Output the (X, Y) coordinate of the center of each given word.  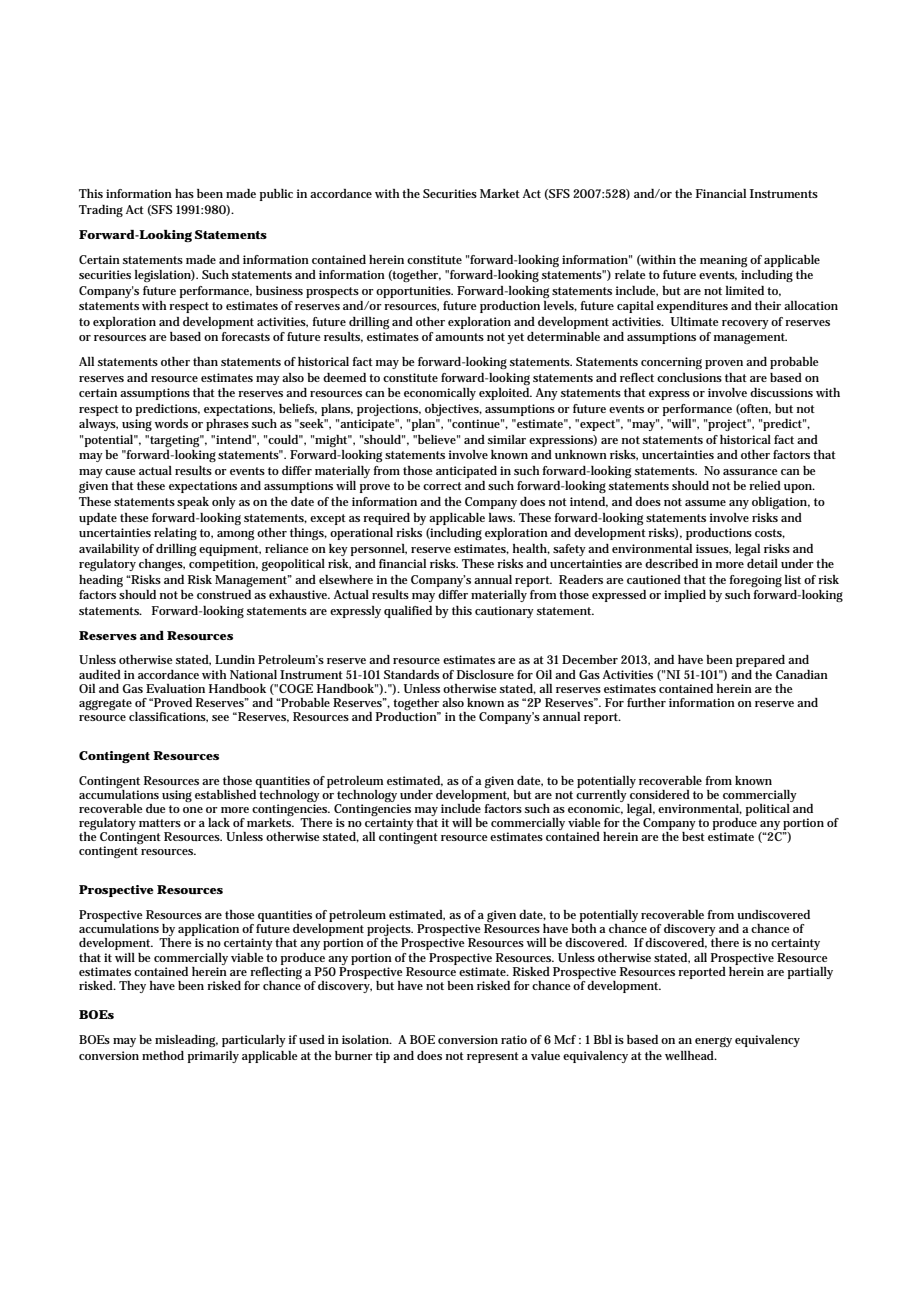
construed (224, 594)
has (184, 193)
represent (493, 1057)
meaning (723, 261)
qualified (408, 612)
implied (685, 596)
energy (713, 1042)
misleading (186, 1041)
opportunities (414, 292)
